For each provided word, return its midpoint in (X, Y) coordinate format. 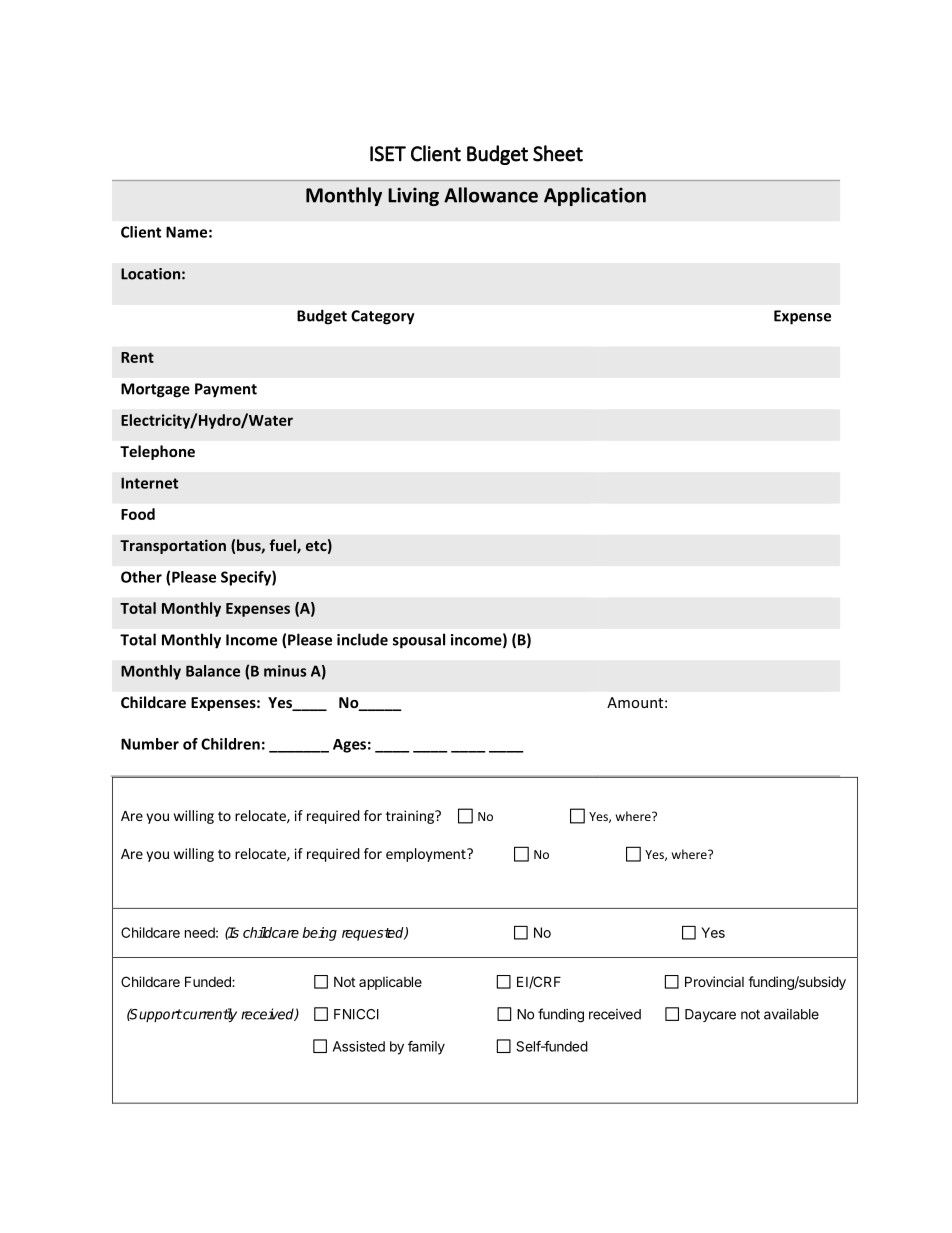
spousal (419, 641)
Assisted (359, 1046)
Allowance (491, 195)
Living (413, 196)
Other (141, 577)
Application (595, 196)
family (426, 1048)
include (362, 639)
